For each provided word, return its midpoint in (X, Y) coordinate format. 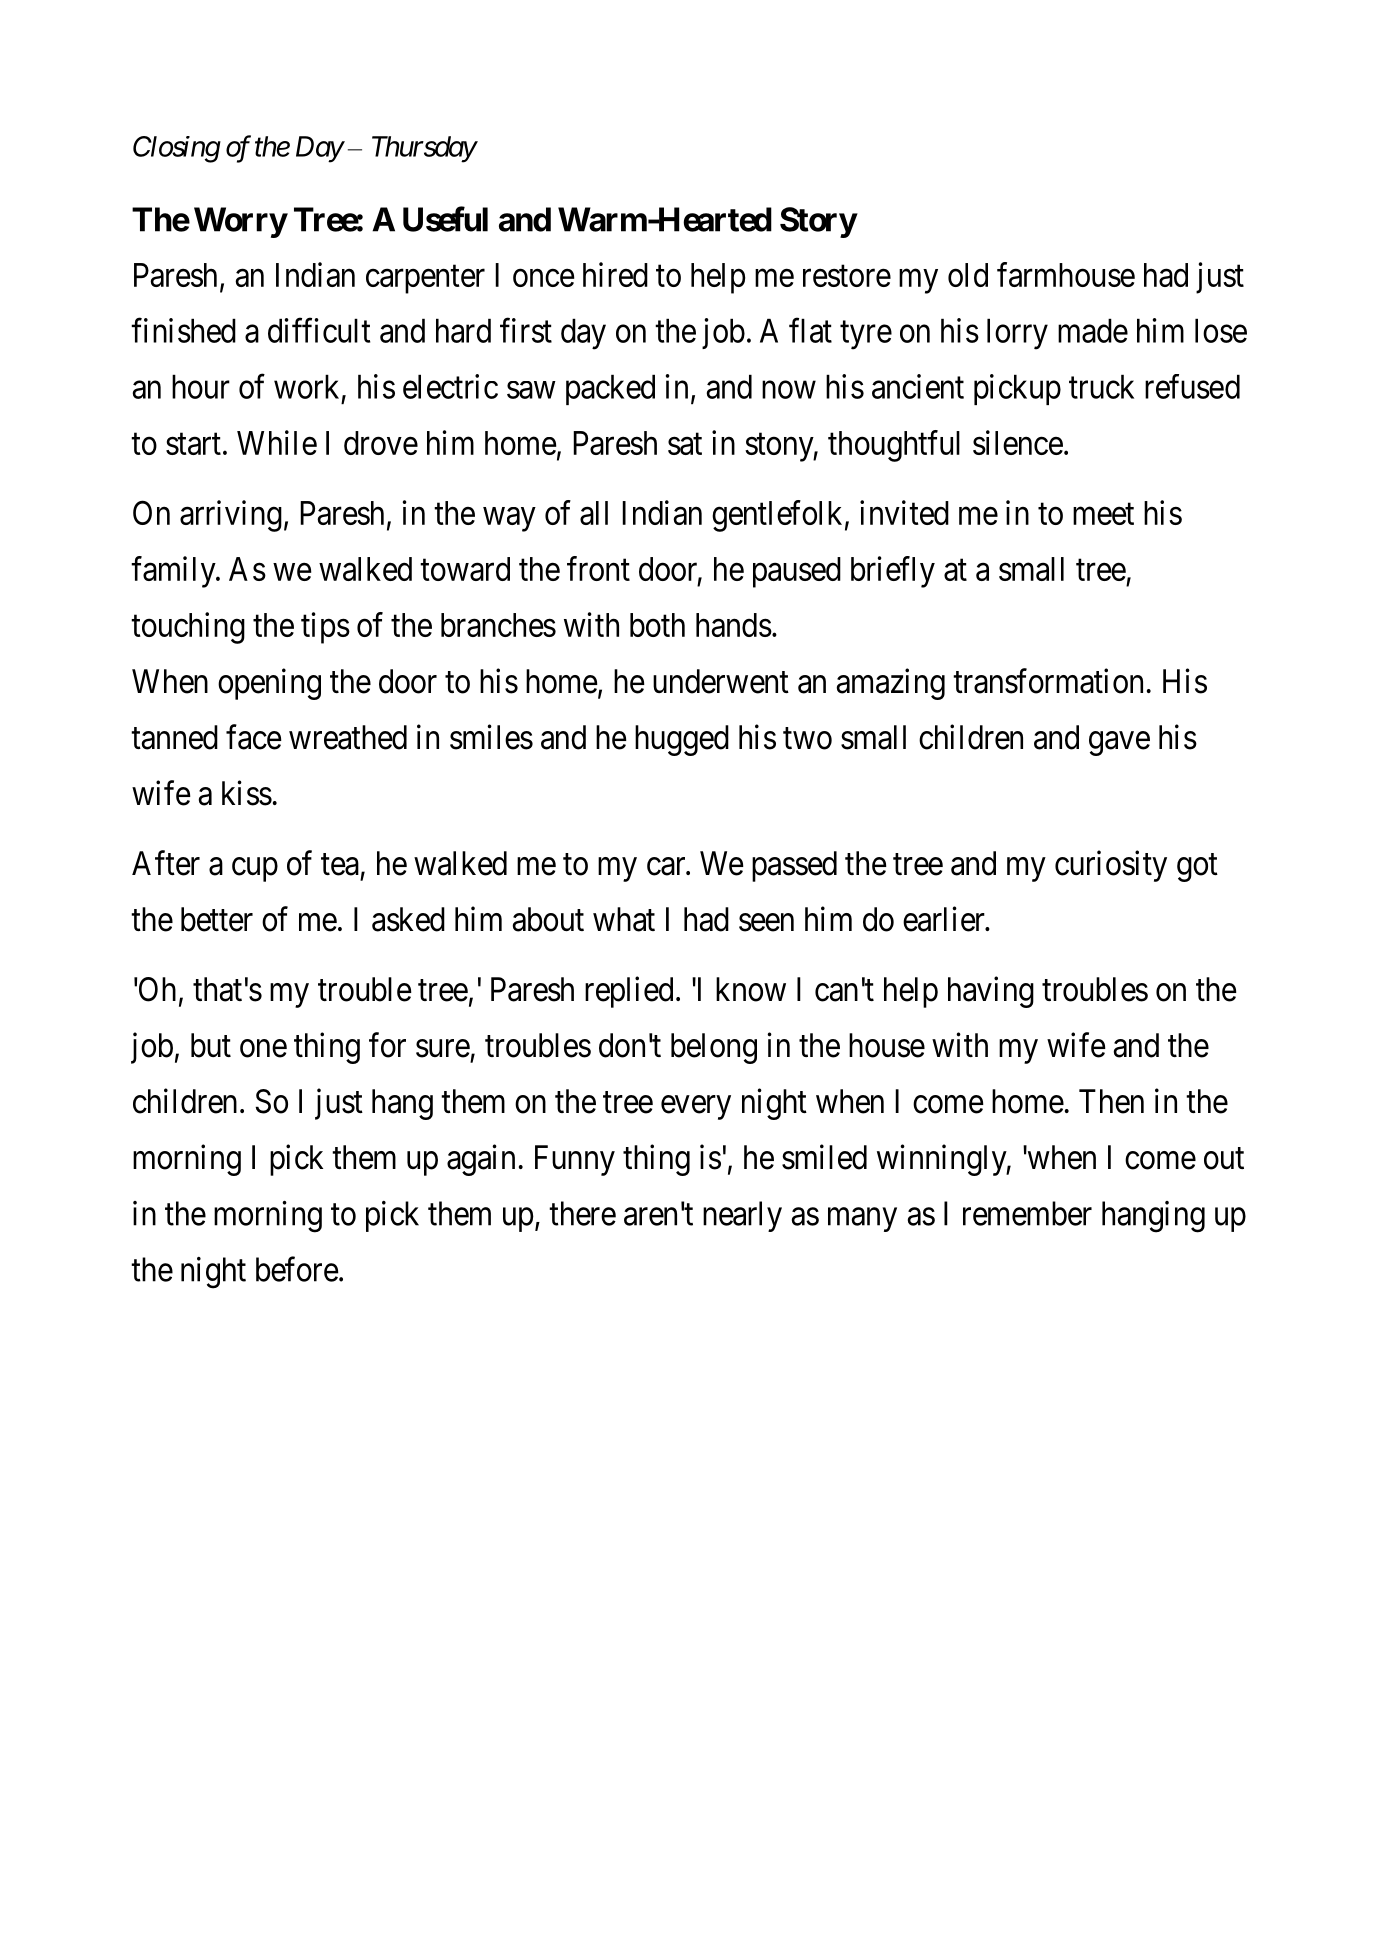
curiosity (1111, 866)
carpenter (425, 279)
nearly (742, 1216)
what (624, 919)
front (598, 568)
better (217, 919)
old (968, 275)
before (297, 1269)
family (174, 572)
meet (1103, 514)
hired (615, 274)
